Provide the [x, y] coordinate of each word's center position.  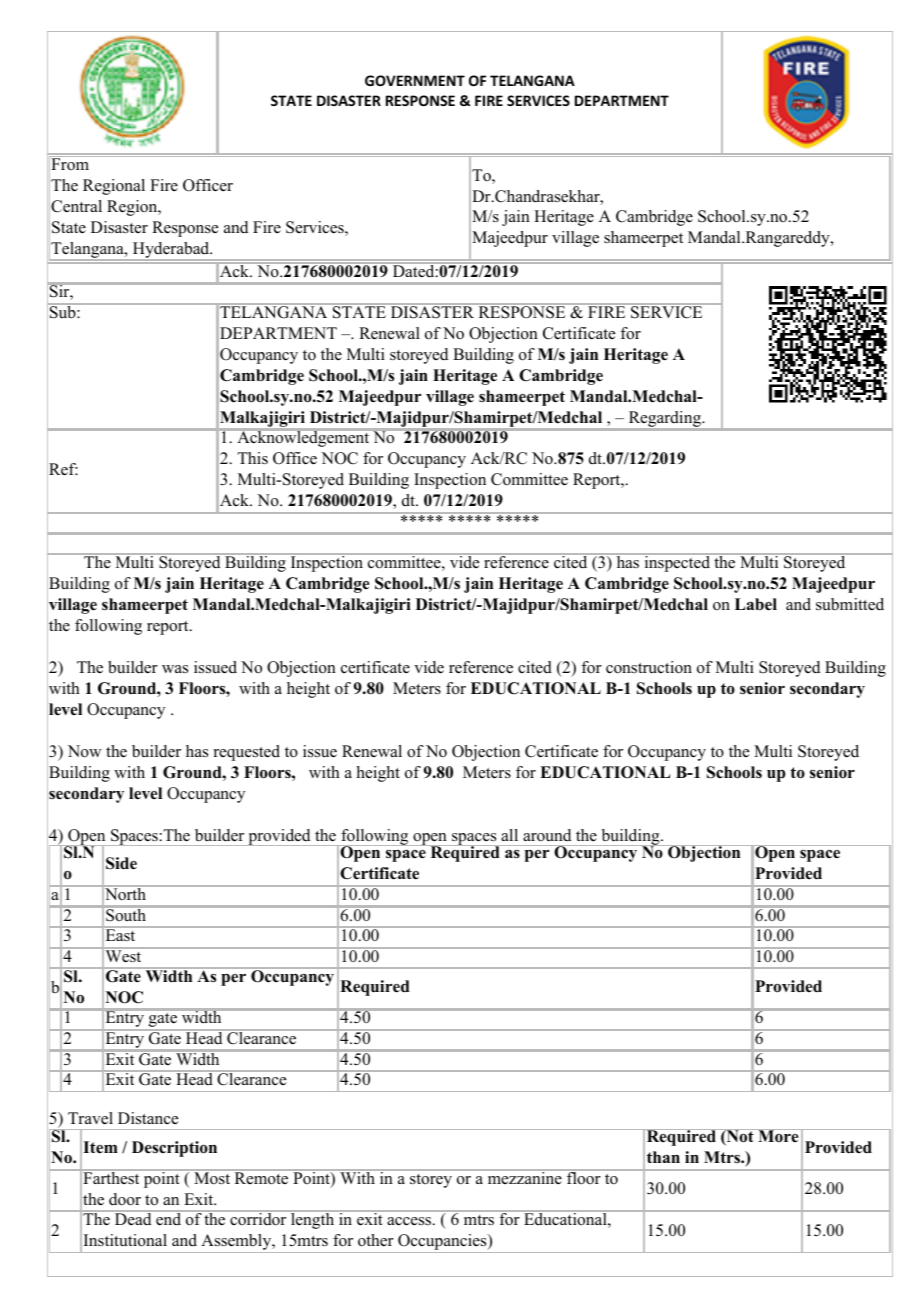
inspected [677, 563]
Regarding [664, 420]
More [778, 1136]
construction [649, 667]
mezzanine [524, 1176]
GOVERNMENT [415, 80]
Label [756, 604]
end [169, 1218]
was [175, 669]
